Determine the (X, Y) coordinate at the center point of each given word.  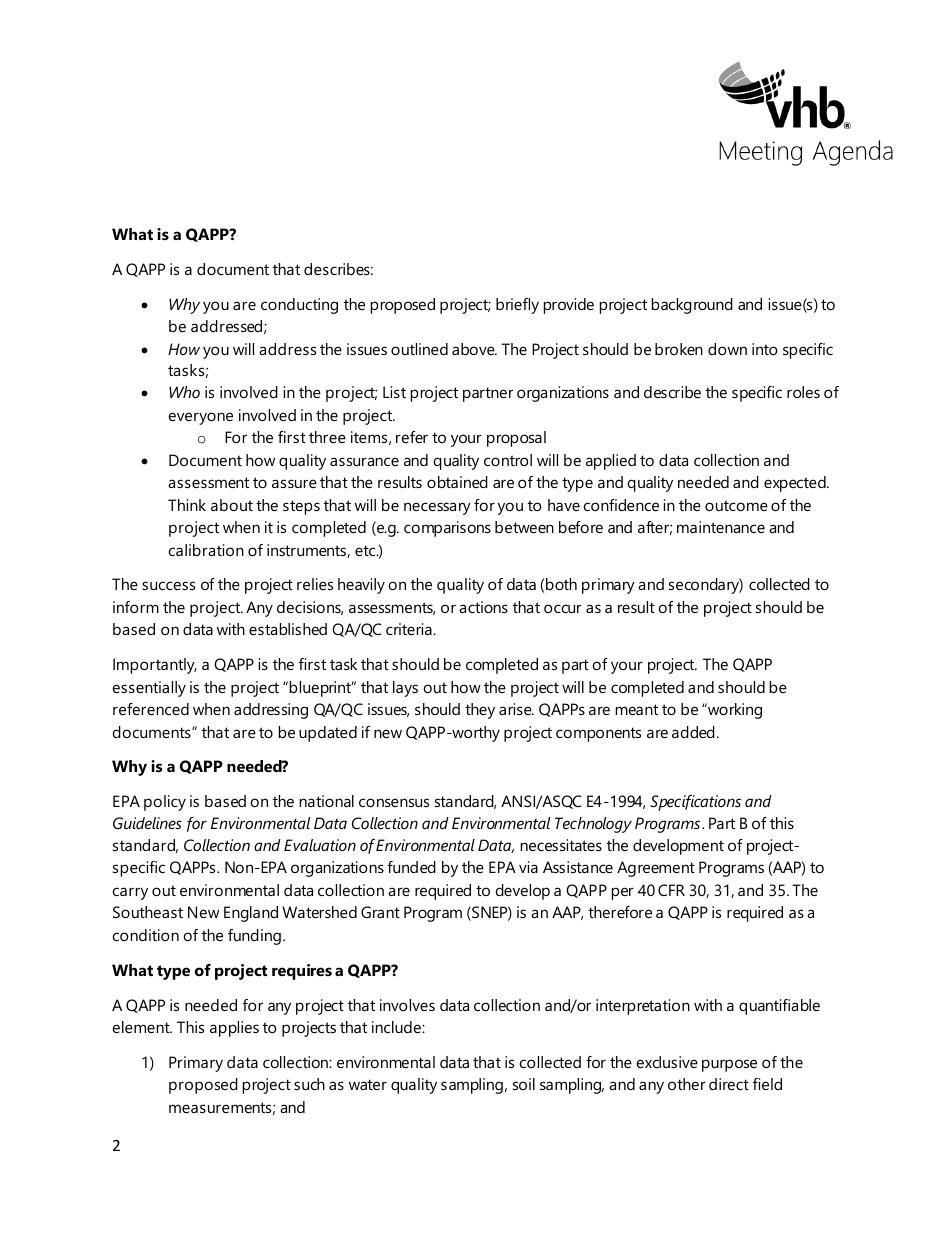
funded (411, 867)
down (727, 349)
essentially (149, 689)
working (734, 711)
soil (524, 1084)
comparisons (447, 529)
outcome (736, 505)
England (251, 914)
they (480, 711)
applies (234, 1029)
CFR (671, 890)
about (232, 505)
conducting (299, 306)
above (474, 349)
